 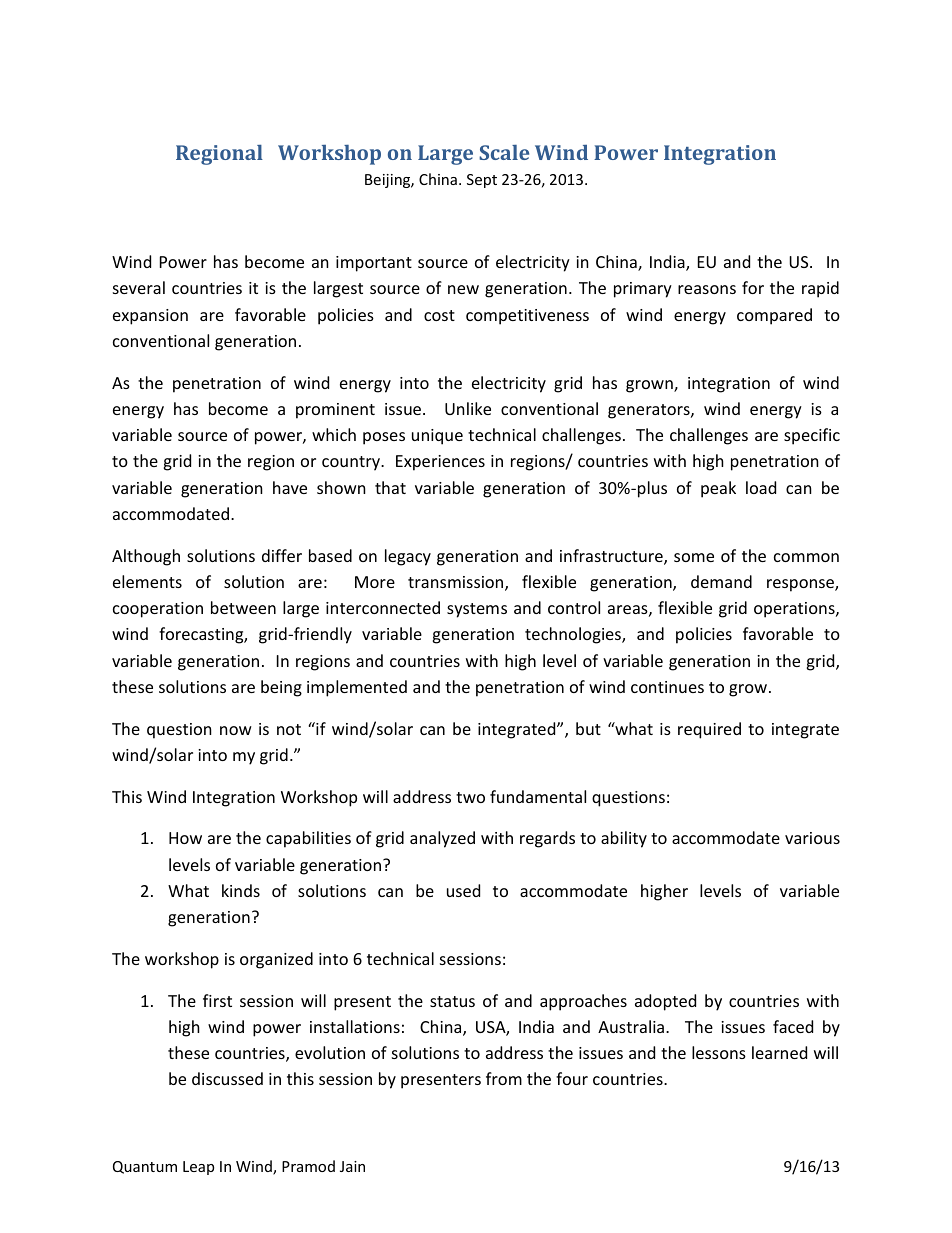 I want to click on between, so click(x=243, y=607).
